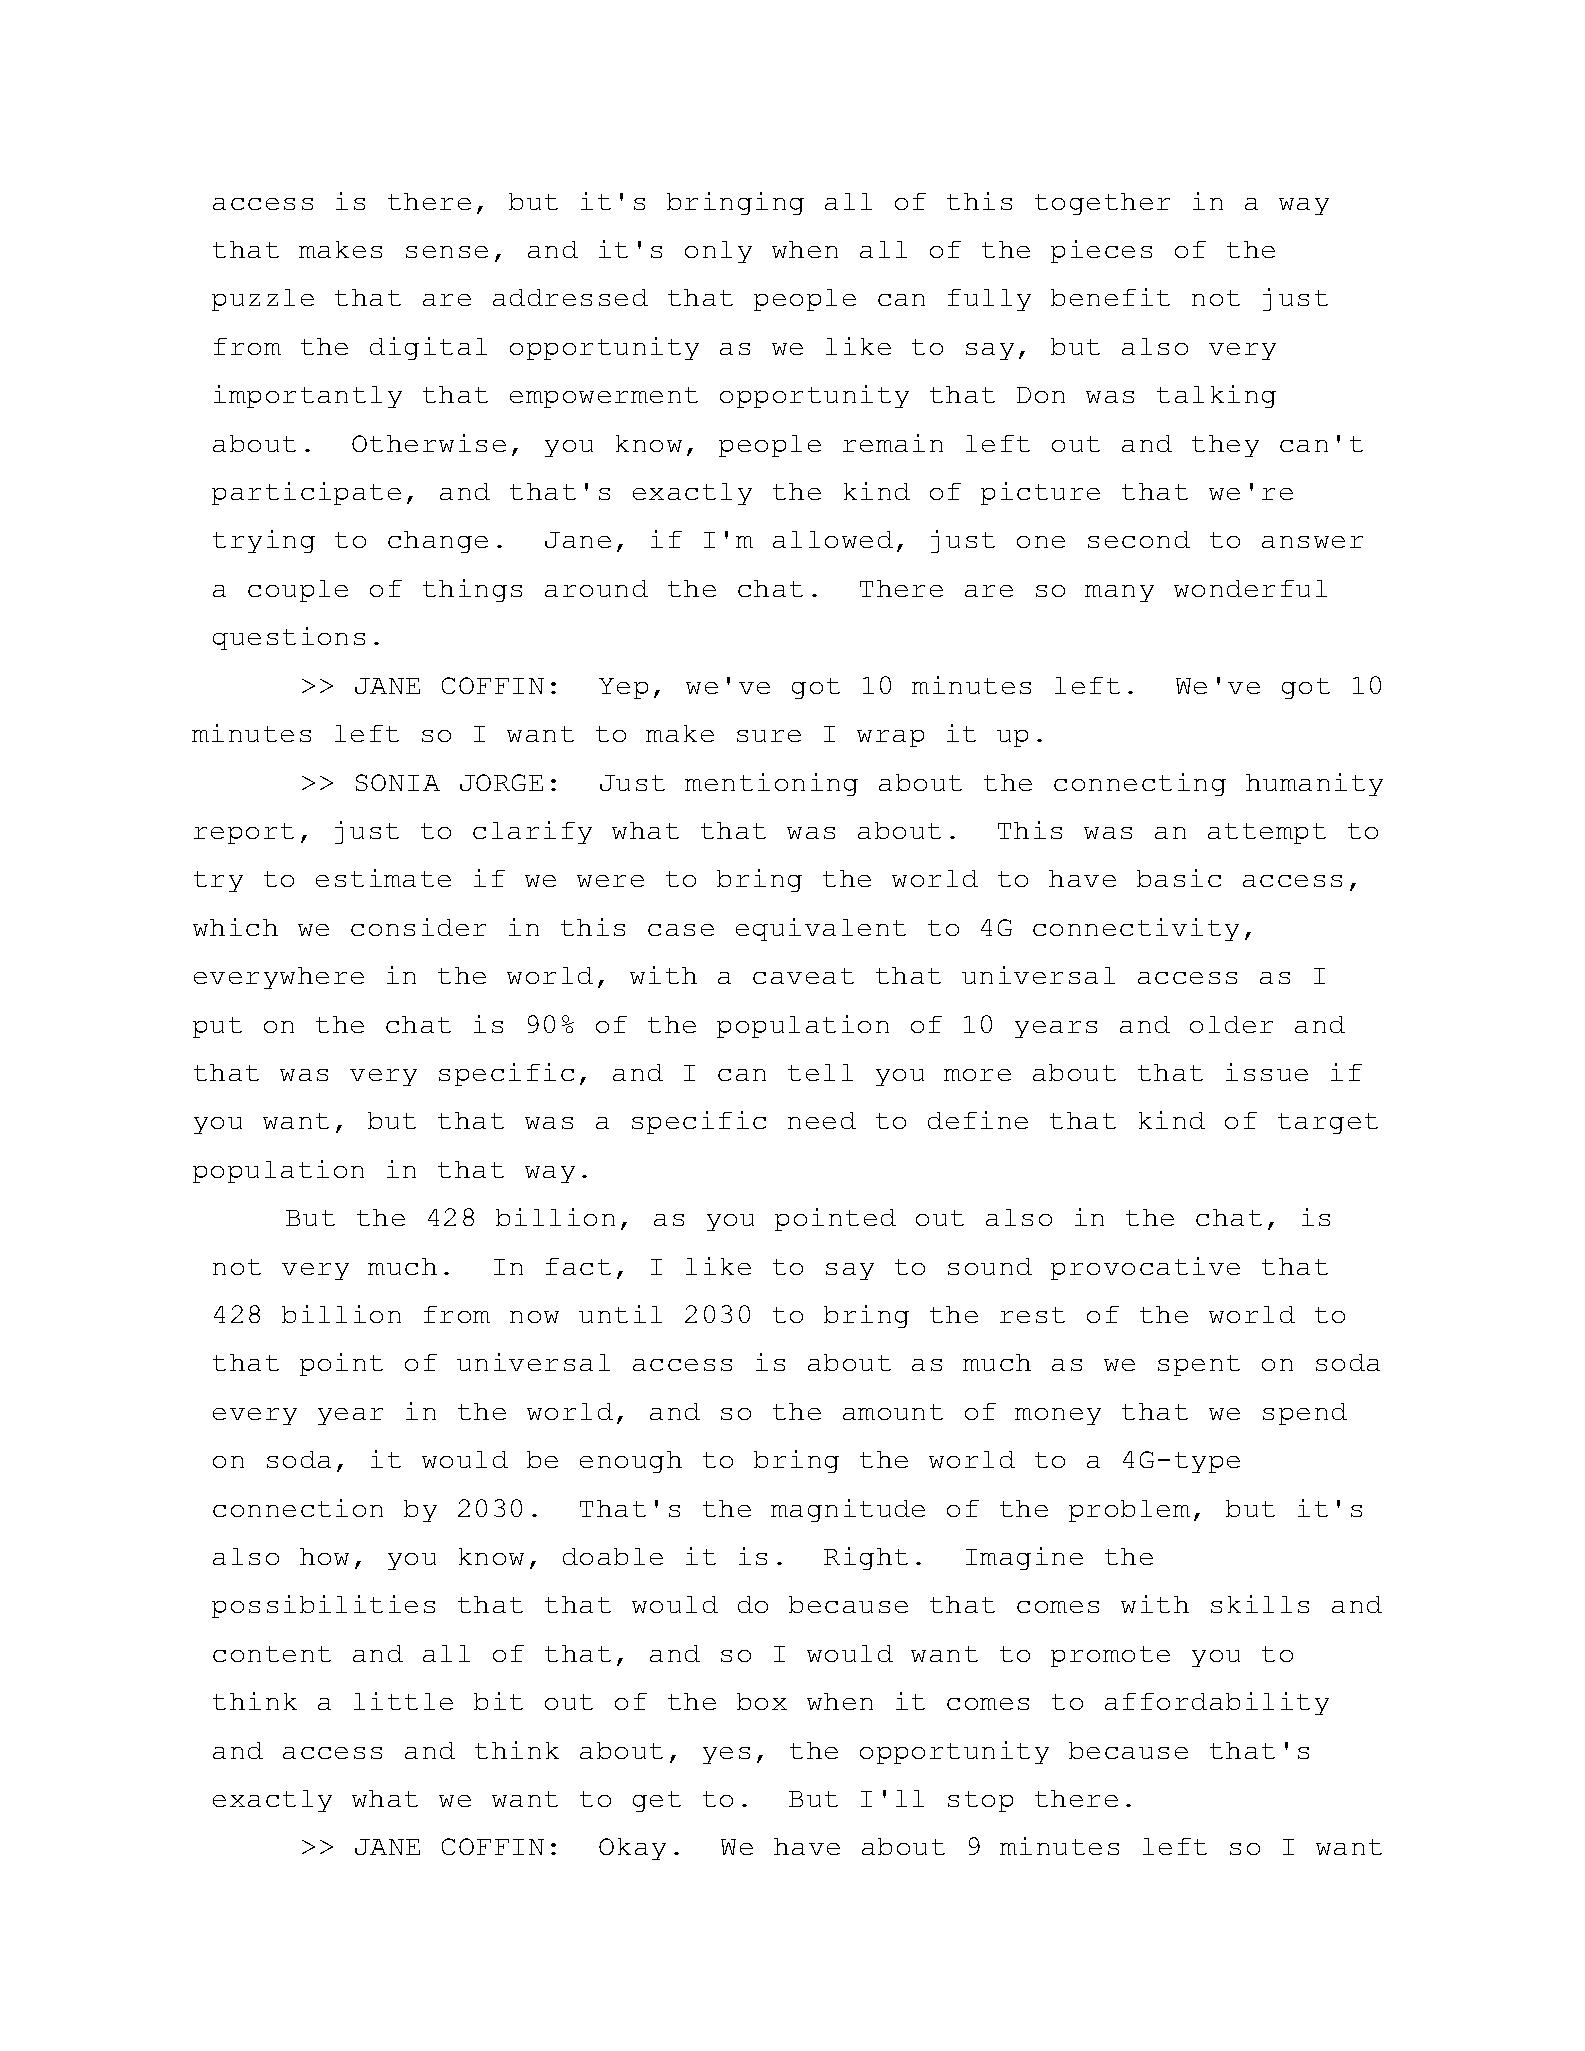  What do you see at coordinates (398, 782) in the screenshot?
I see `SONIA` at bounding box center [398, 782].
